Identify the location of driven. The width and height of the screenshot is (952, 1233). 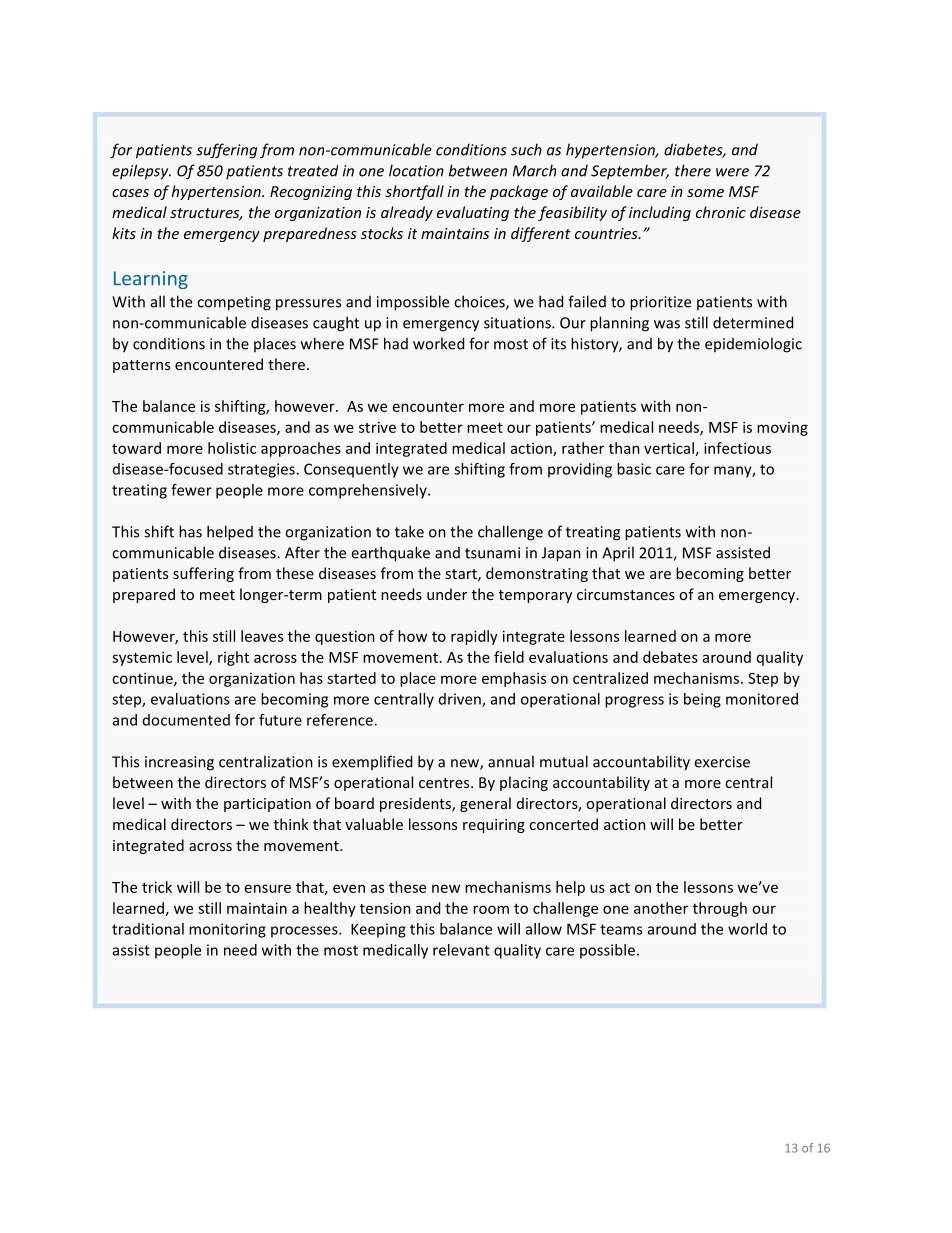
(461, 700).
